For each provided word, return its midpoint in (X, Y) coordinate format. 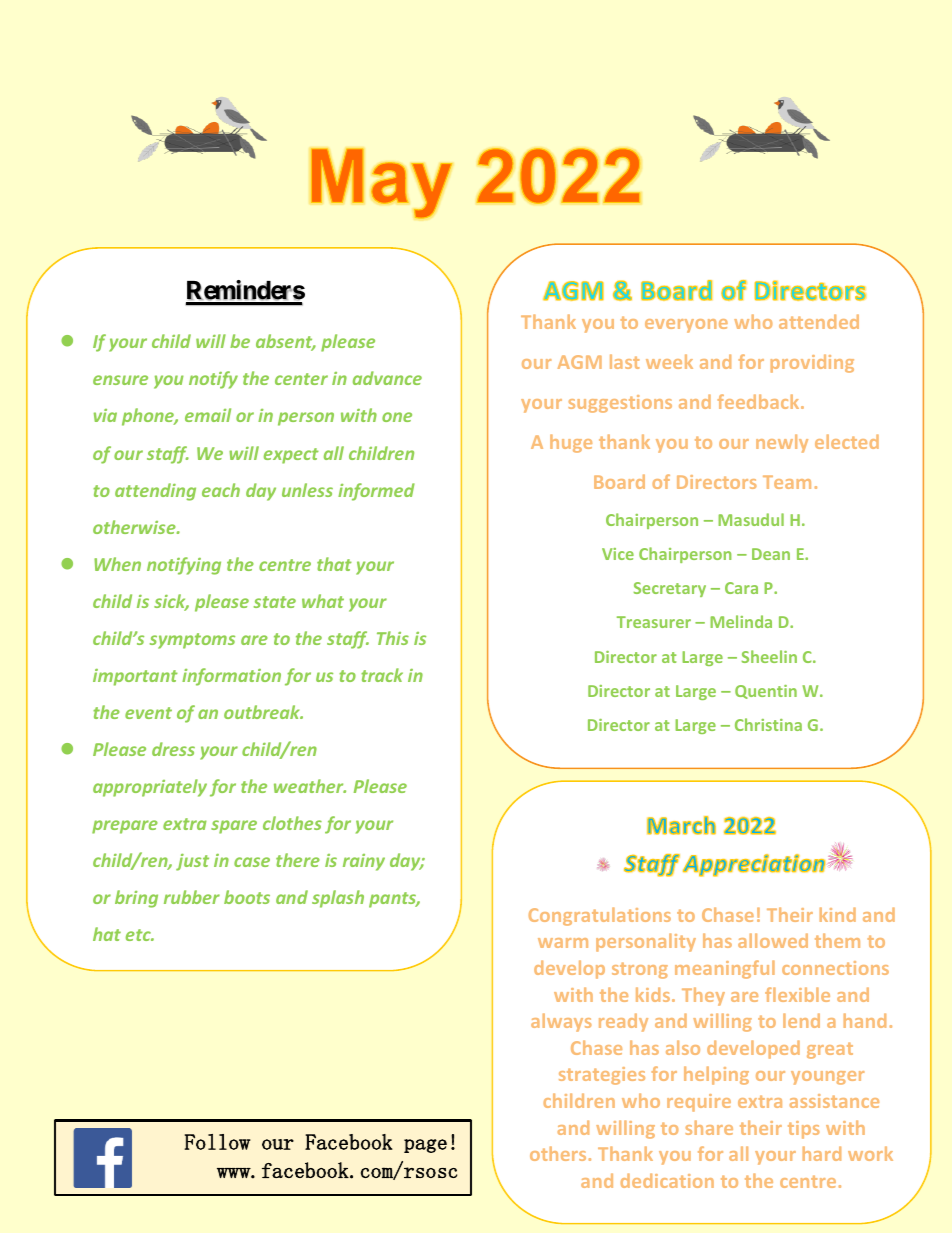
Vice (618, 554)
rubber (192, 897)
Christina (768, 724)
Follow (217, 1142)
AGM (580, 362)
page (425, 1146)
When (117, 564)
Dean (771, 554)
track (382, 675)
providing (812, 363)
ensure (120, 380)
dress (173, 749)
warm (563, 943)
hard (822, 1153)
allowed (773, 940)
